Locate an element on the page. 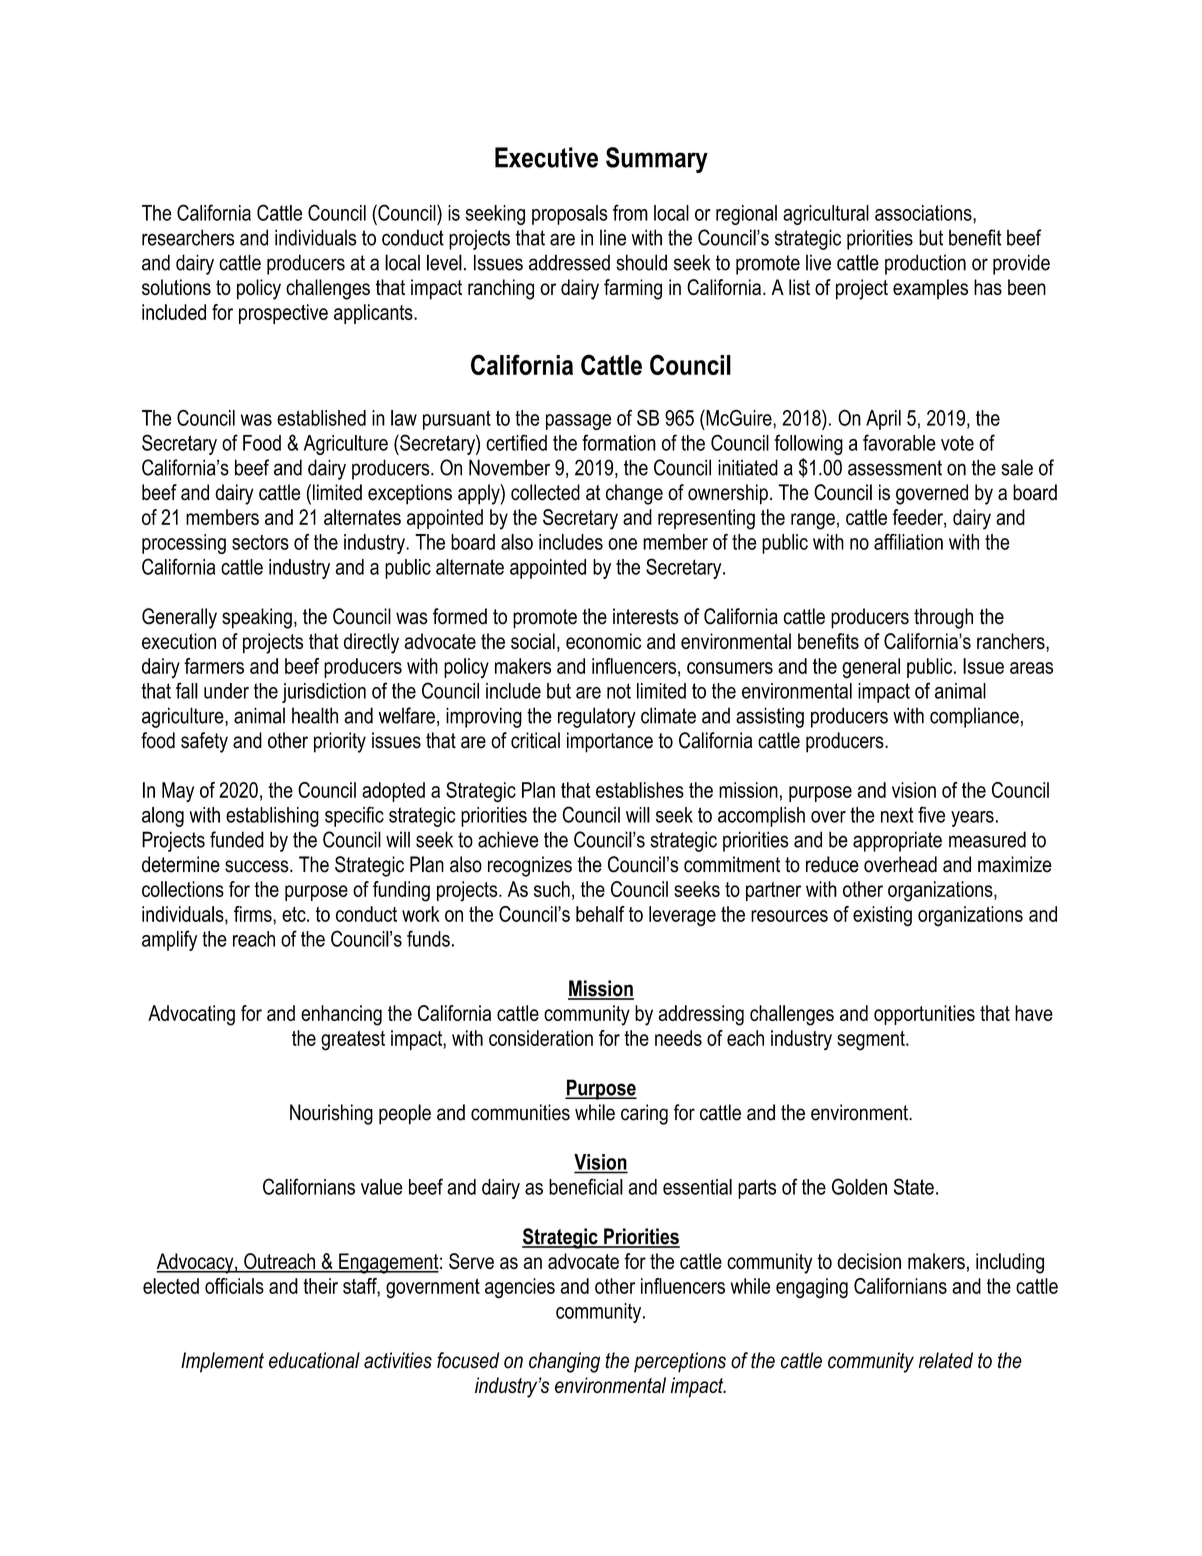 This document has height=1556, width=1202. Nourishing is located at coordinates (331, 1114).
